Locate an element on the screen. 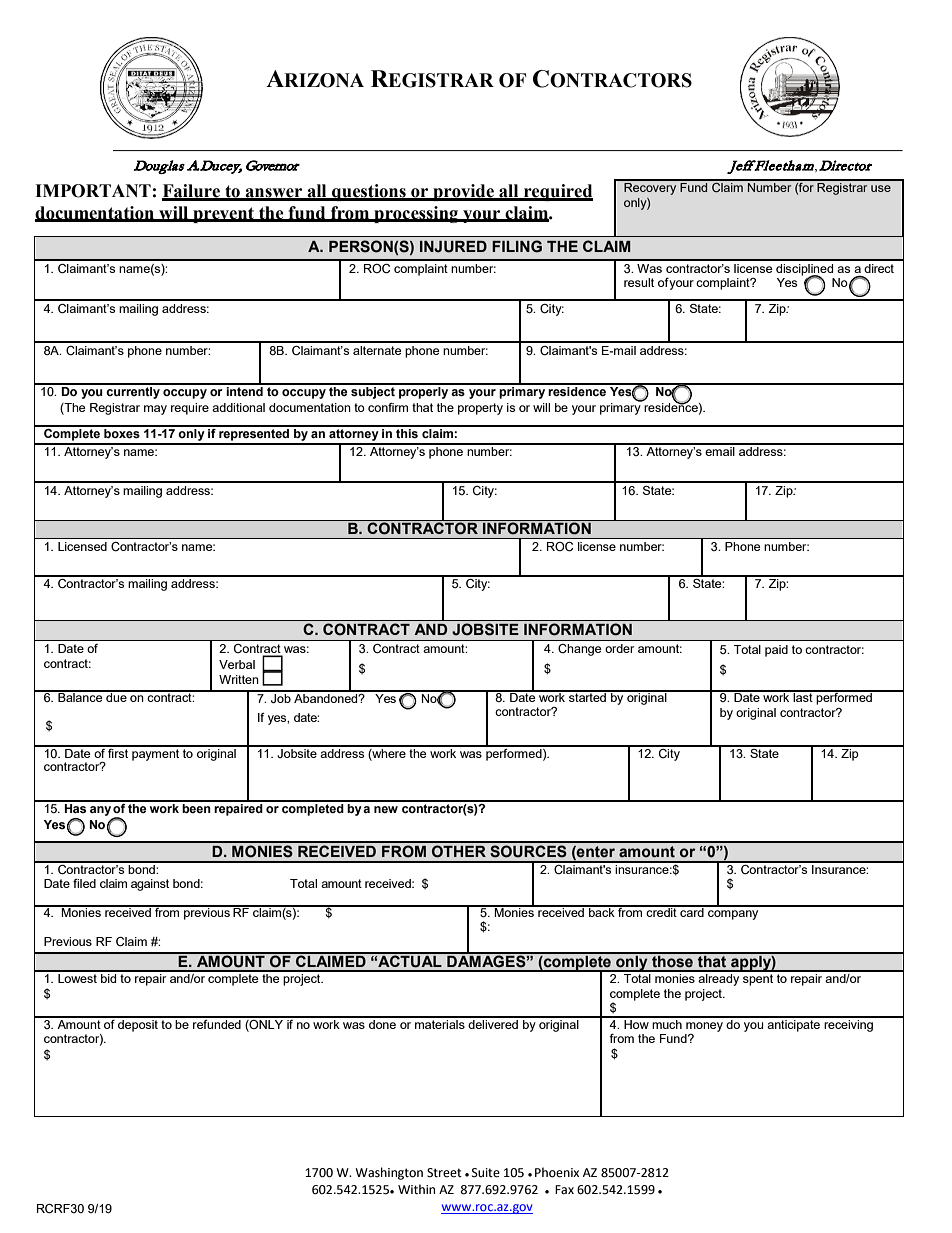 This screenshot has height=1233, width=952. provide is located at coordinates (463, 192).
